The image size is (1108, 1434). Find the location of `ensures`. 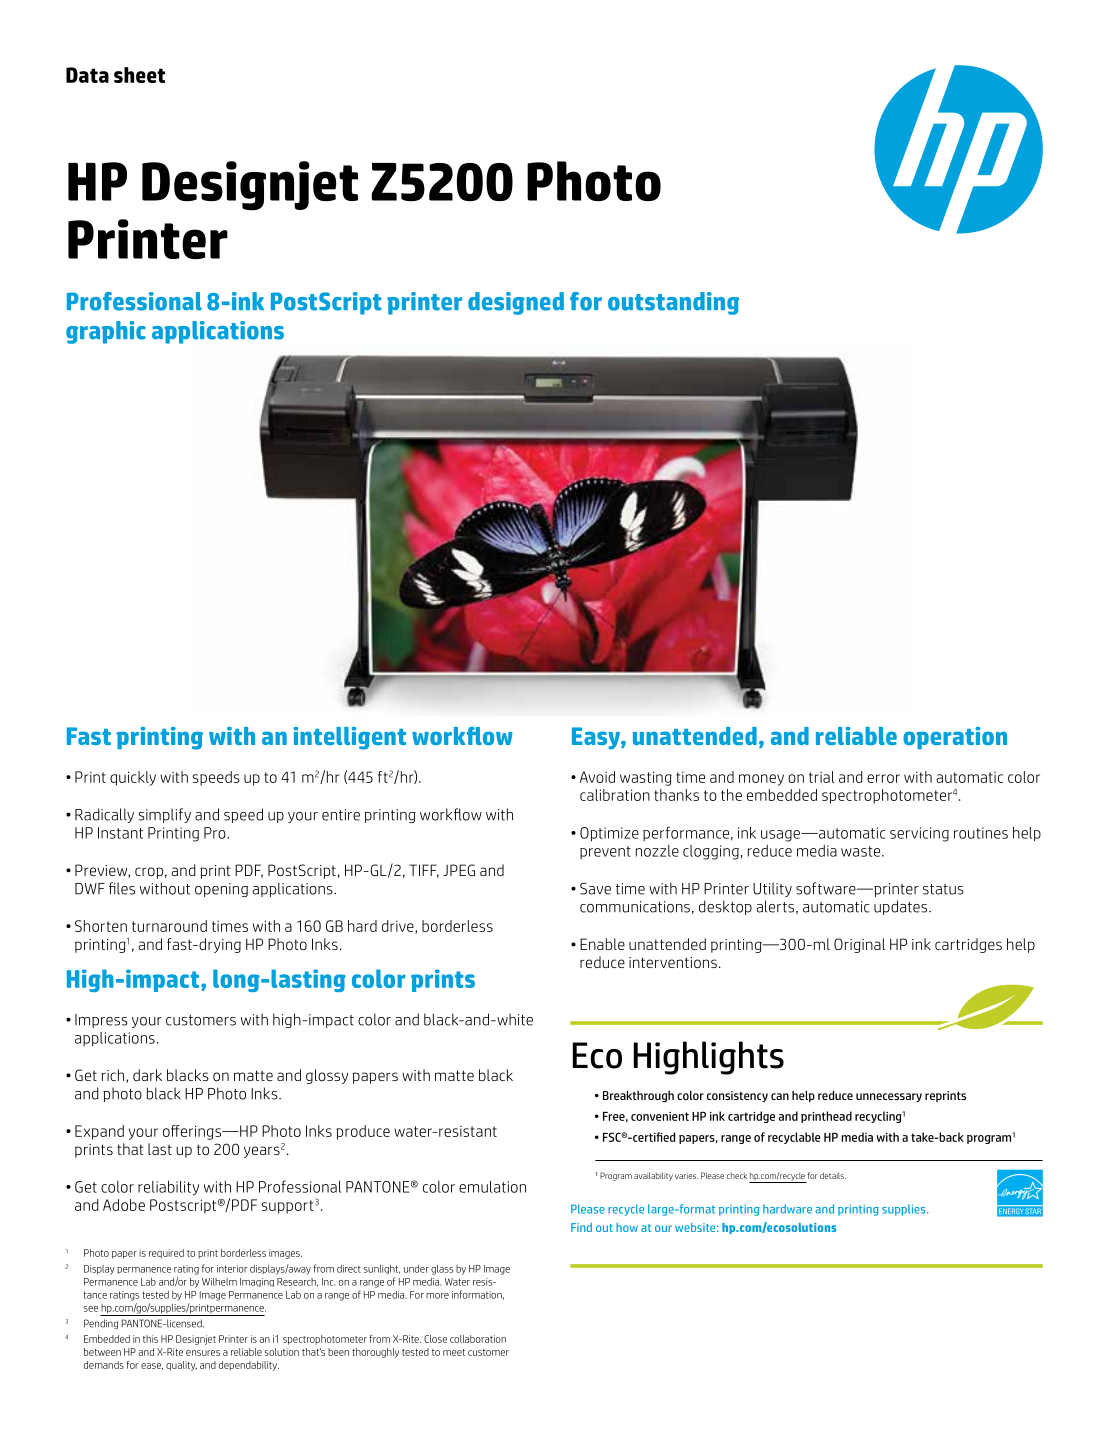

ensures is located at coordinates (203, 1353).
